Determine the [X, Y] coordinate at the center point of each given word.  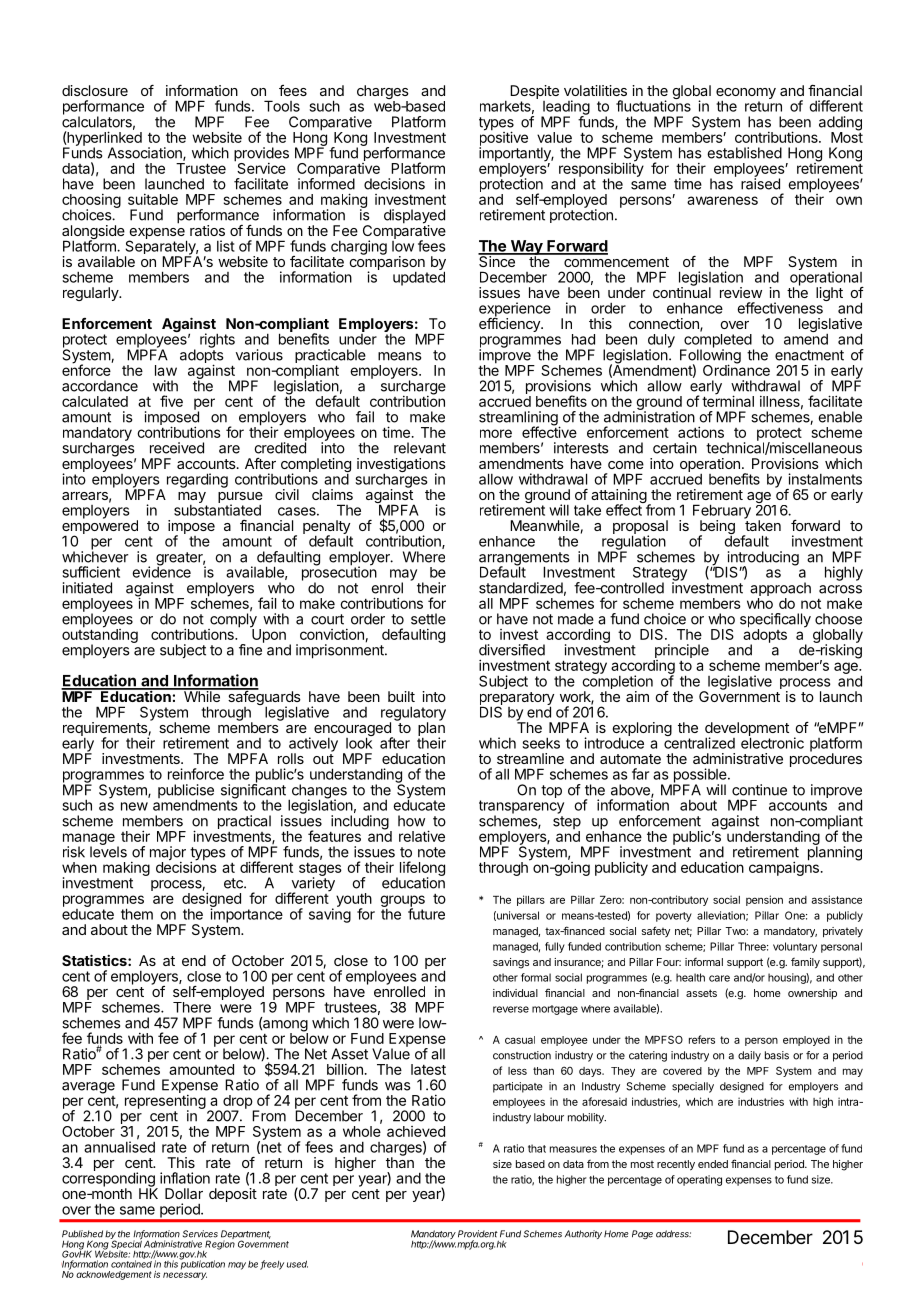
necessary [185, 1276]
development [747, 730]
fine [251, 649]
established [744, 153]
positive [503, 139]
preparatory [517, 700]
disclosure [95, 90]
